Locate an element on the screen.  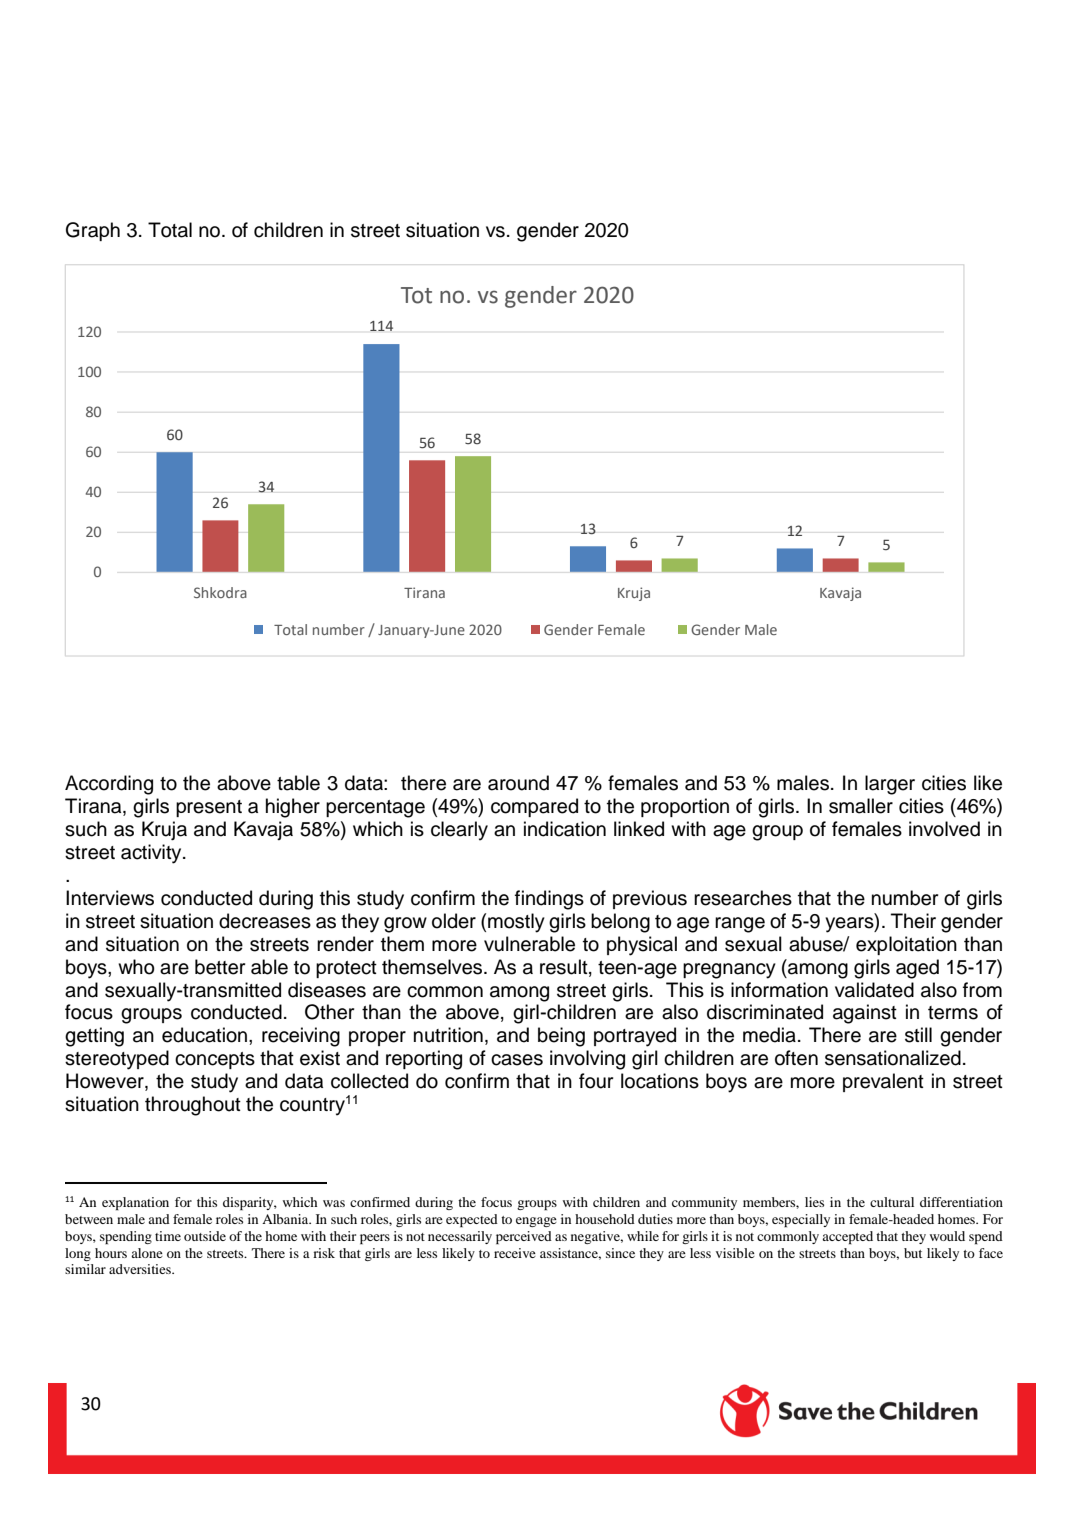
Graph is located at coordinates (93, 231).
